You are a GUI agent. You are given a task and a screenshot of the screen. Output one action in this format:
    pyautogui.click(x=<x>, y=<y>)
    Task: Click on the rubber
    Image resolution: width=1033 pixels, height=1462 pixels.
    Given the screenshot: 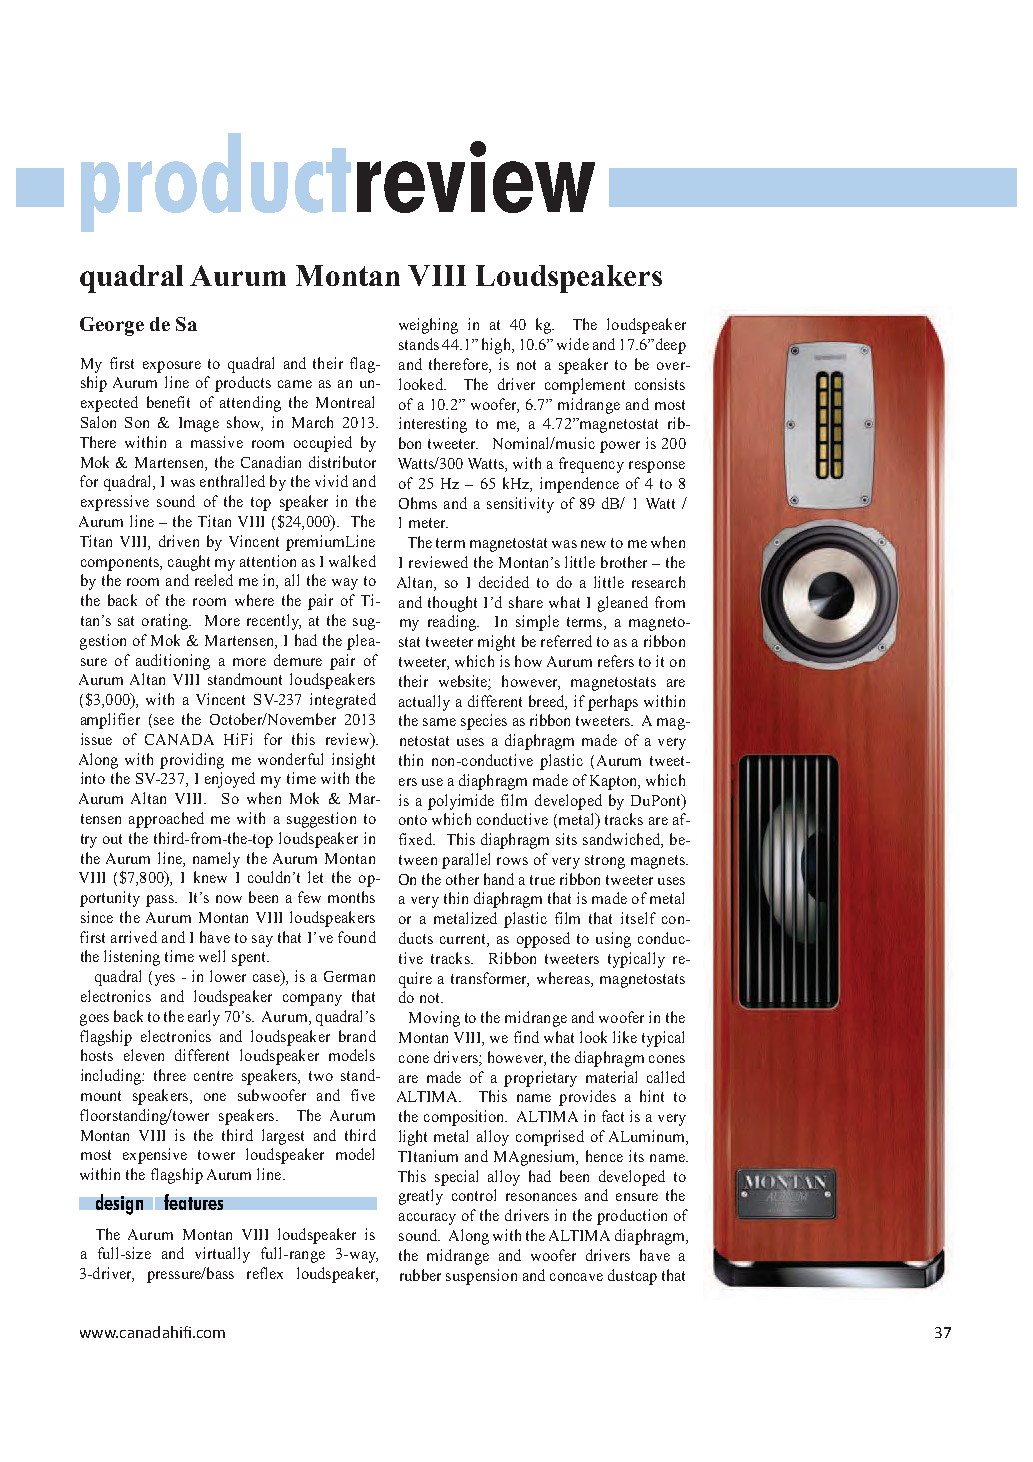 What is the action you would take?
    pyautogui.click(x=420, y=1275)
